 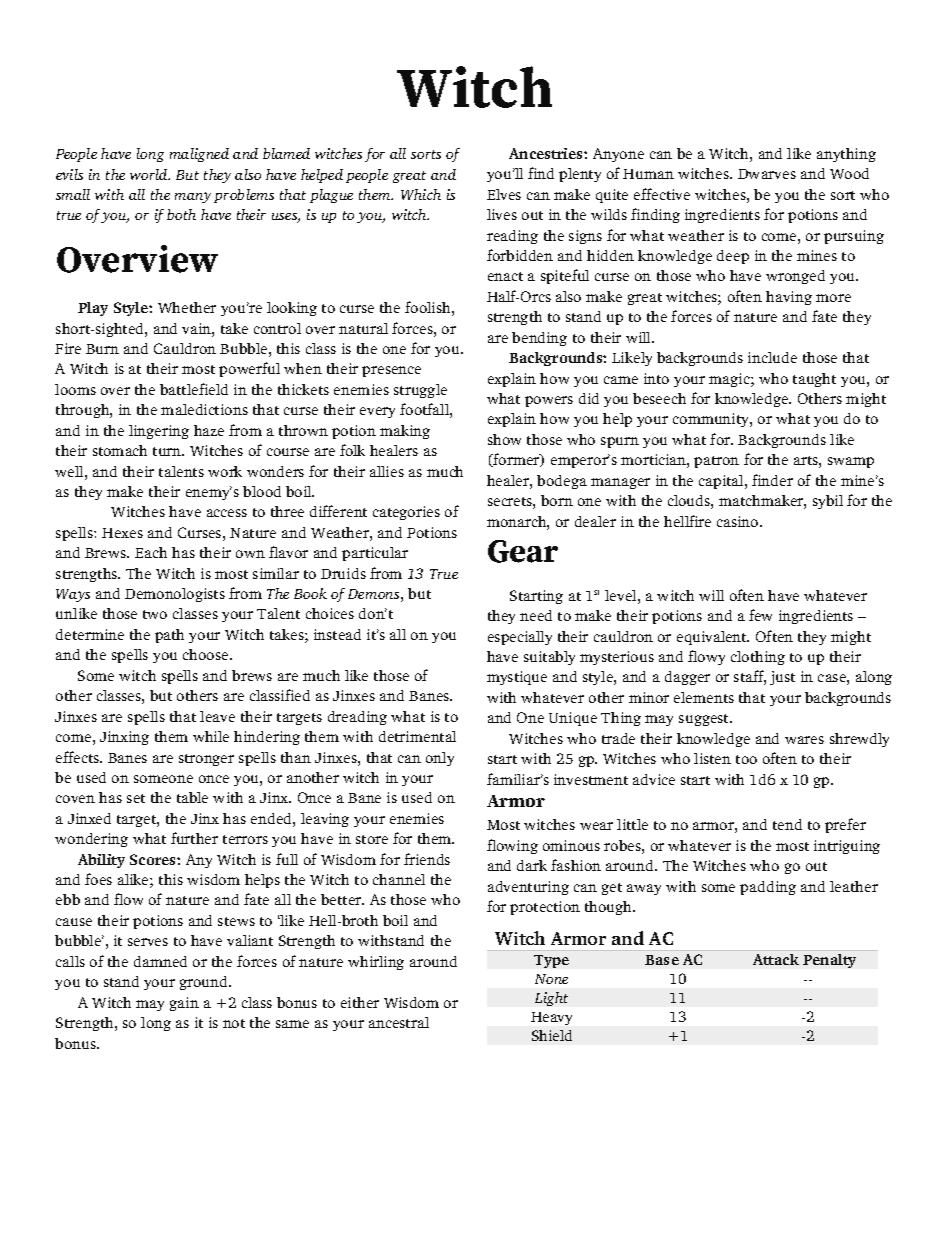 What do you see at coordinates (814, 380) in the image?
I see `taught` at bounding box center [814, 380].
